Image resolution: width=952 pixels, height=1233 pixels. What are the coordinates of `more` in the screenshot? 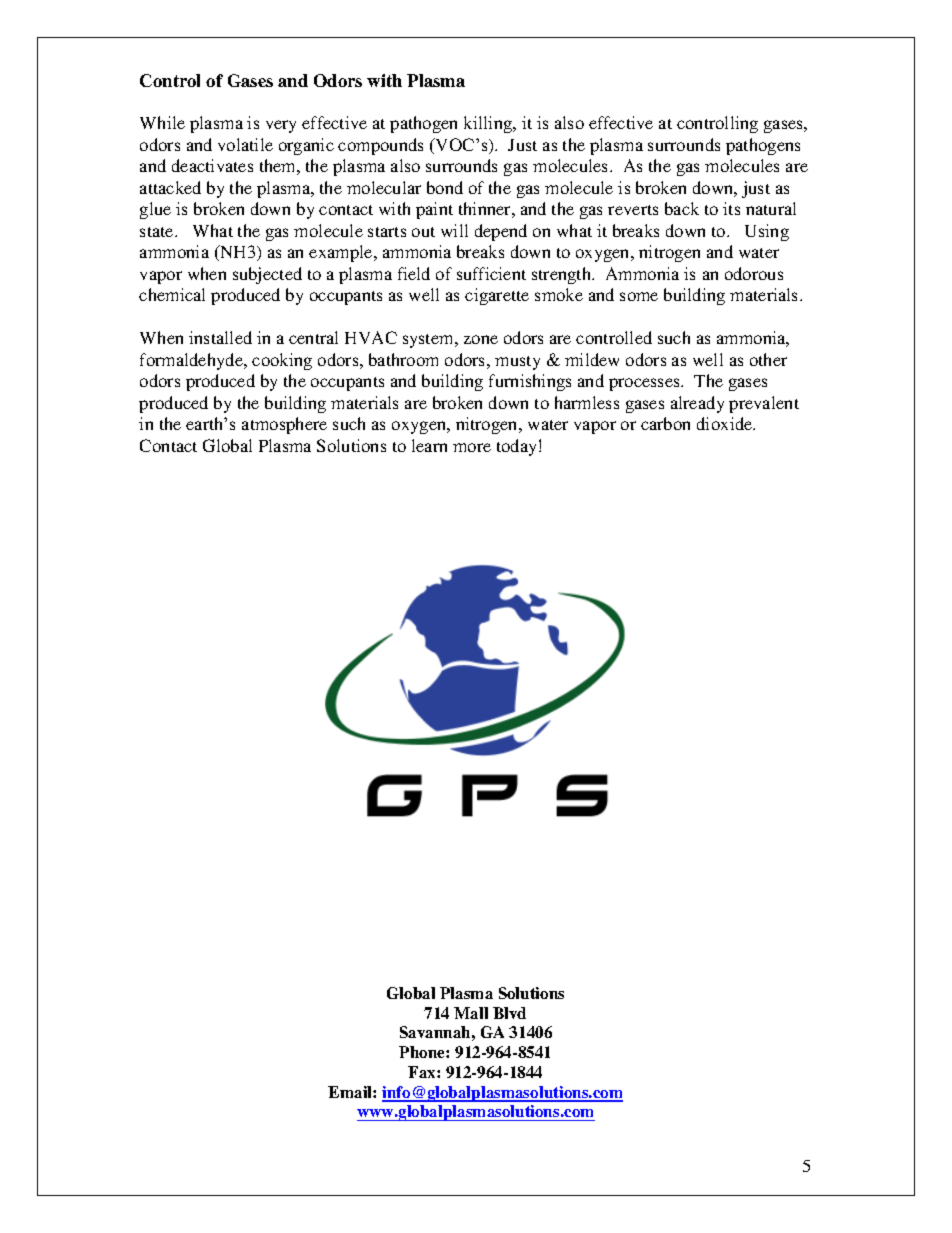 It's located at (472, 447).
